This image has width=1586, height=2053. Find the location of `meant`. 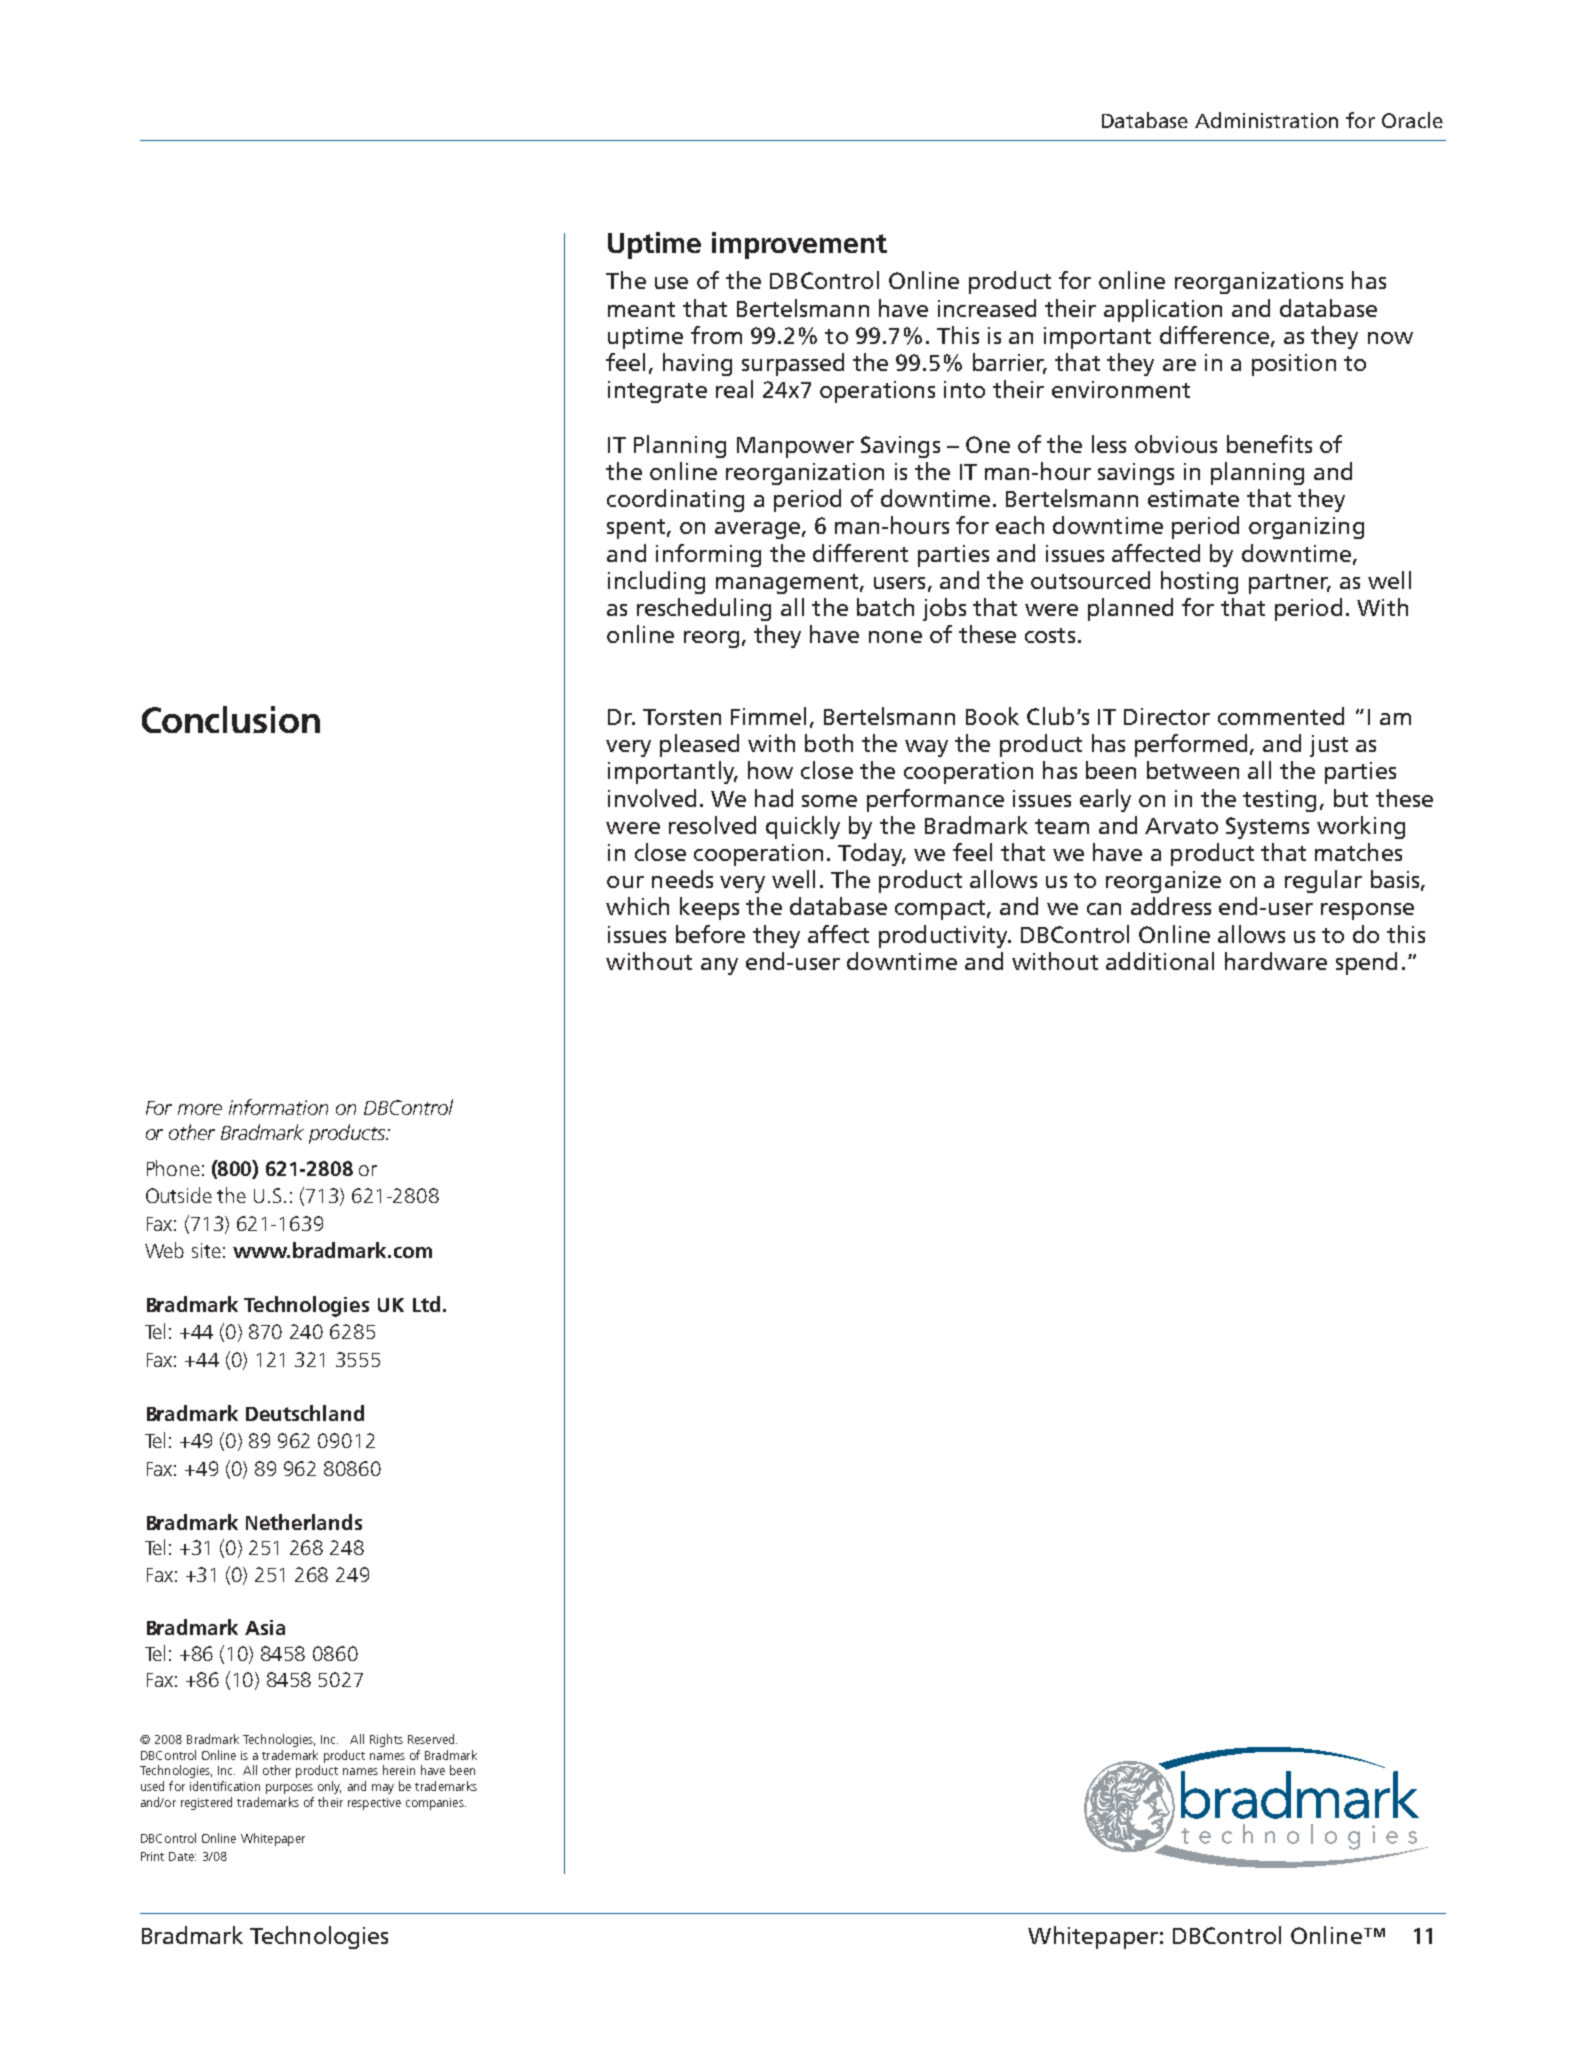

meant is located at coordinates (641, 309).
